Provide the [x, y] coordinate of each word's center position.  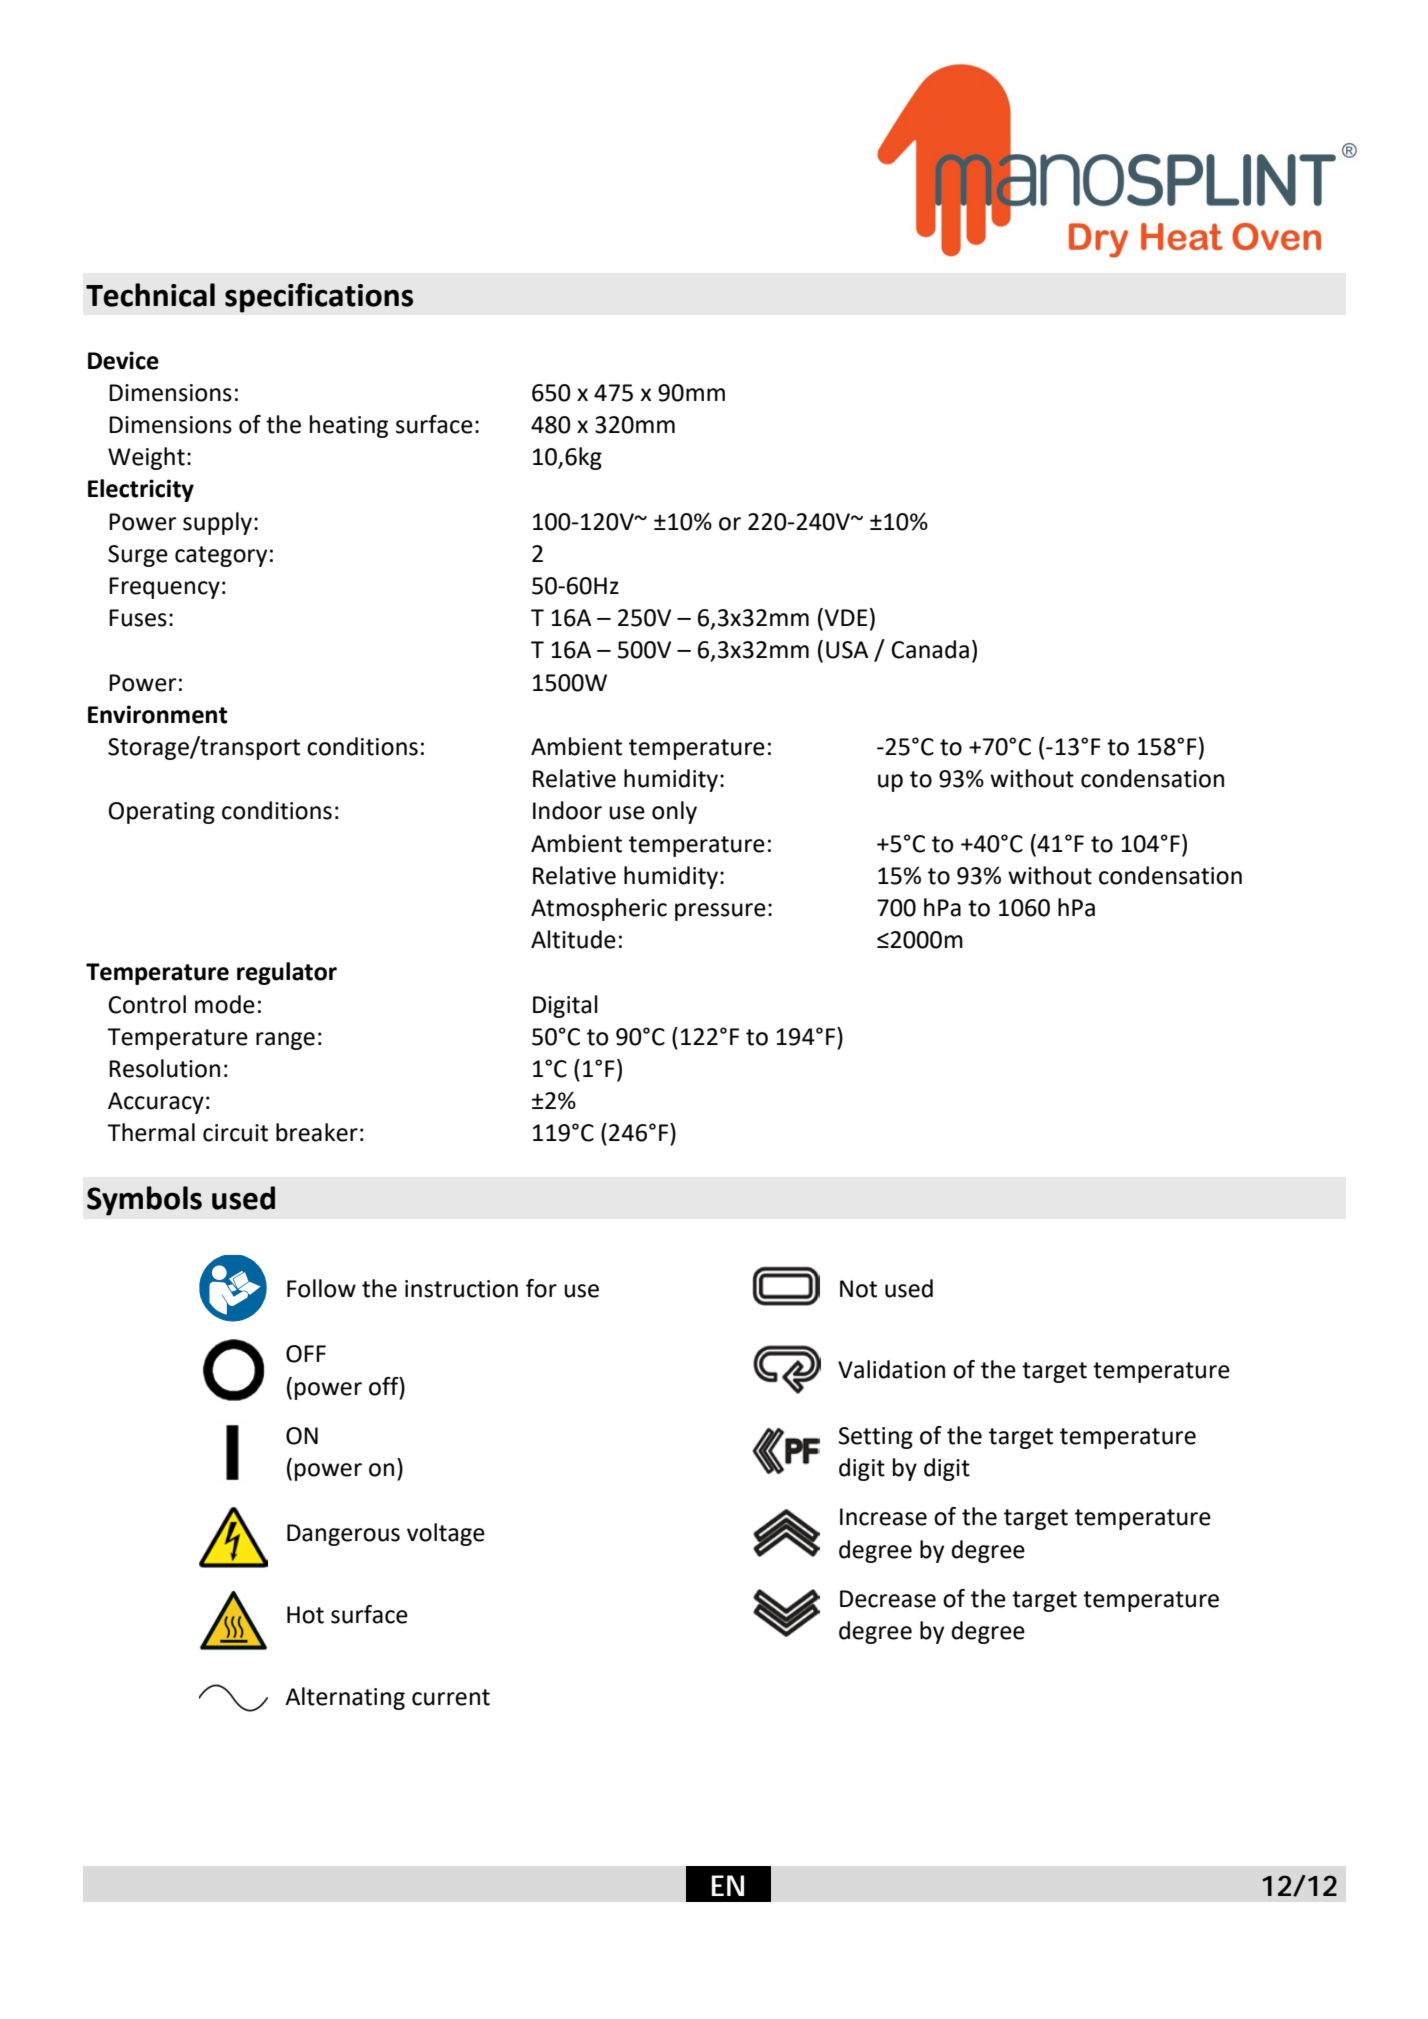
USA [847, 650]
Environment [157, 714]
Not [858, 1289]
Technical [150, 295]
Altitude [573, 939]
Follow [321, 1288]
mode [225, 1004]
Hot [305, 1615]
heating [349, 426]
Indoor [567, 810]
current [451, 1697]
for [541, 1288]
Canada [930, 649]
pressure [720, 912]
